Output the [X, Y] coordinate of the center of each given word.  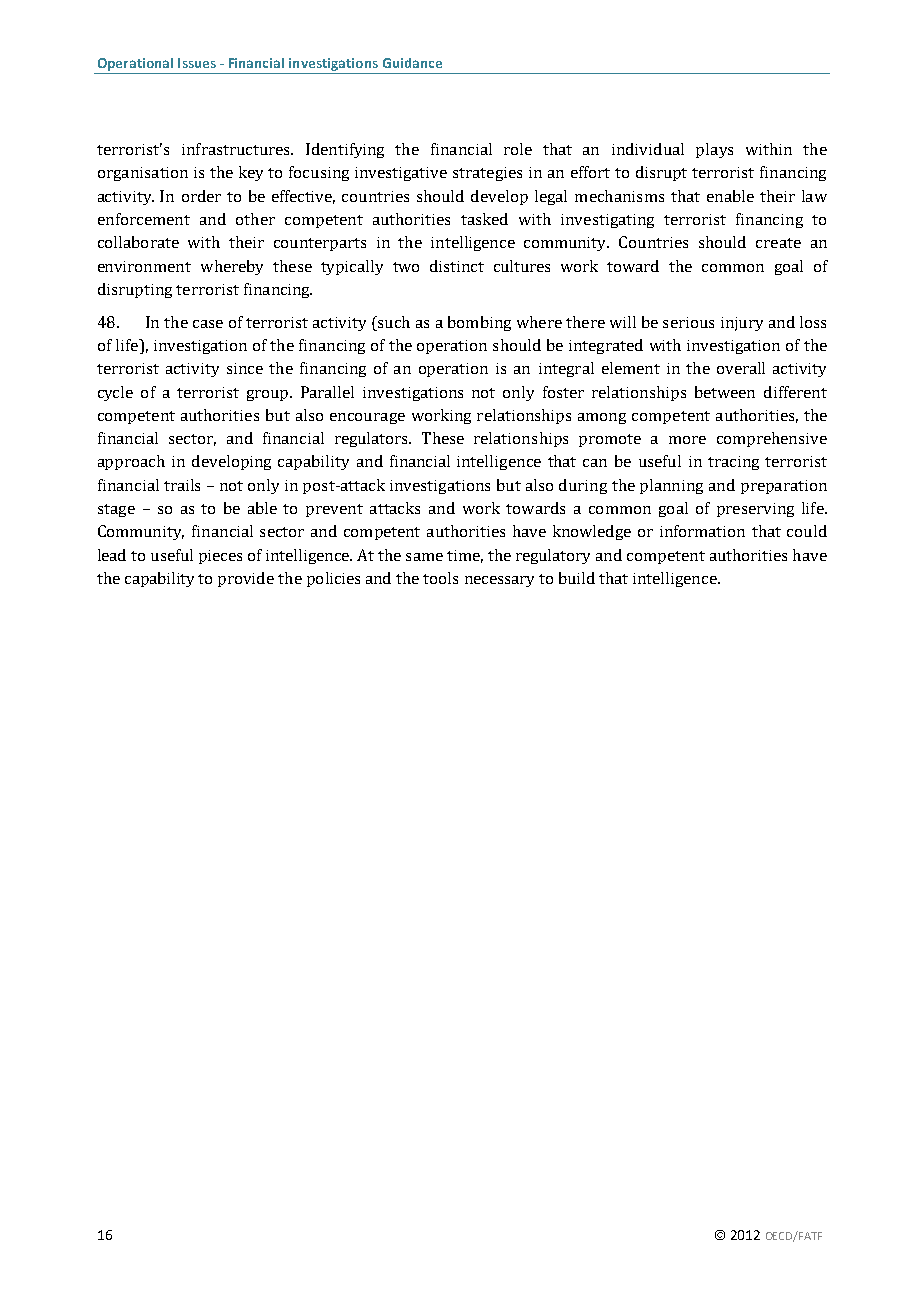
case [208, 324]
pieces [220, 557]
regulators [373, 439]
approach [131, 462]
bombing [479, 323]
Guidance [412, 63]
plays [714, 150]
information [702, 531]
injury [742, 324]
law [814, 196]
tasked [484, 219]
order [201, 196]
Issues [197, 63]
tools [440, 578]
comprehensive [772, 439]
